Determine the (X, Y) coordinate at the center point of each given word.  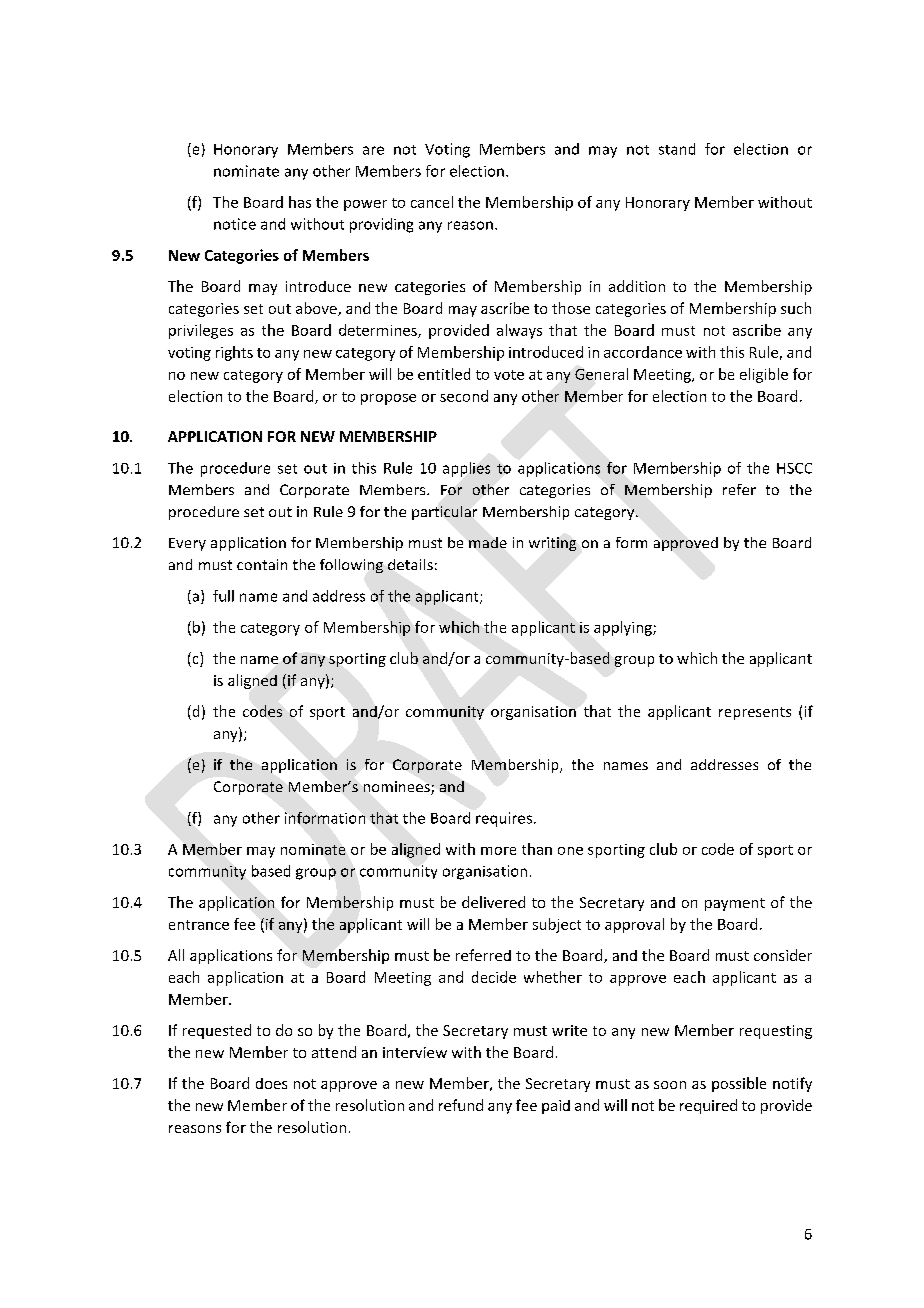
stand (677, 149)
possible (739, 1084)
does (271, 1083)
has (300, 202)
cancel (432, 202)
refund (461, 1105)
